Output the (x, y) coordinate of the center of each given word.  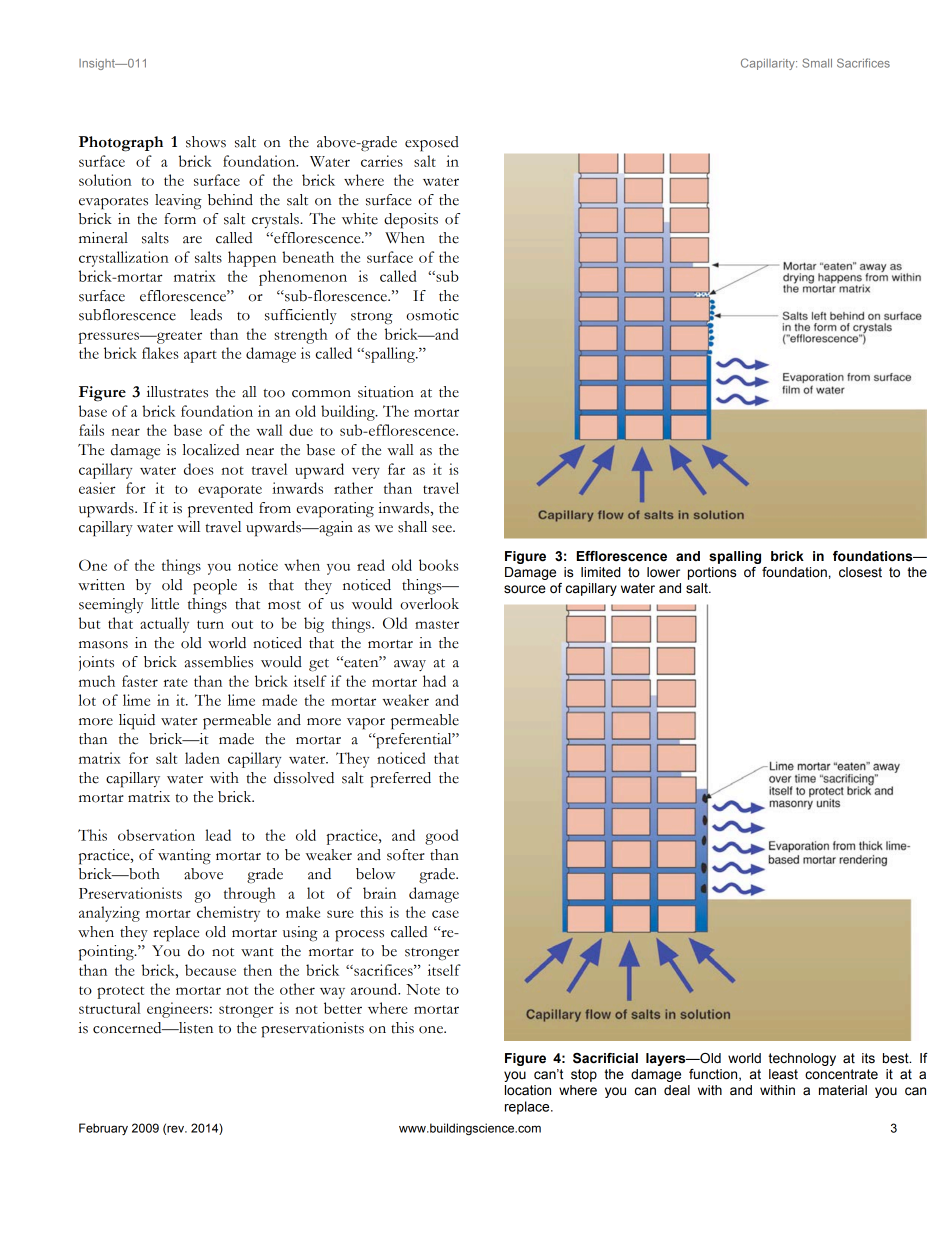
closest (860, 572)
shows (206, 142)
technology (802, 1059)
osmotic (432, 315)
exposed (432, 144)
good (442, 837)
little (165, 604)
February (103, 1129)
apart (200, 356)
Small (817, 63)
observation (156, 835)
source (525, 589)
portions (712, 573)
